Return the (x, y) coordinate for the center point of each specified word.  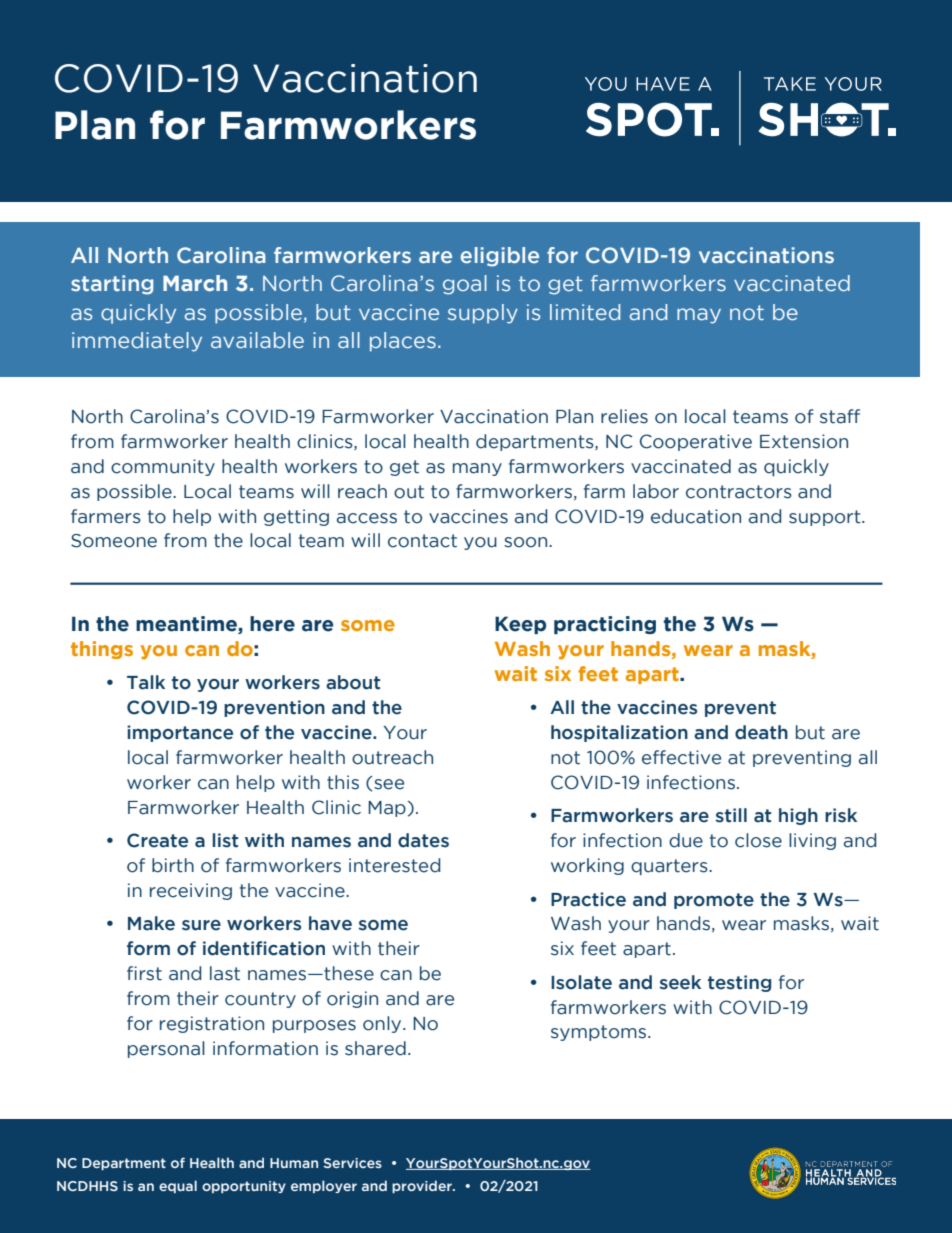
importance (180, 733)
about (353, 682)
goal (465, 285)
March (195, 283)
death (761, 732)
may (699, 316)
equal (178, 1186)
